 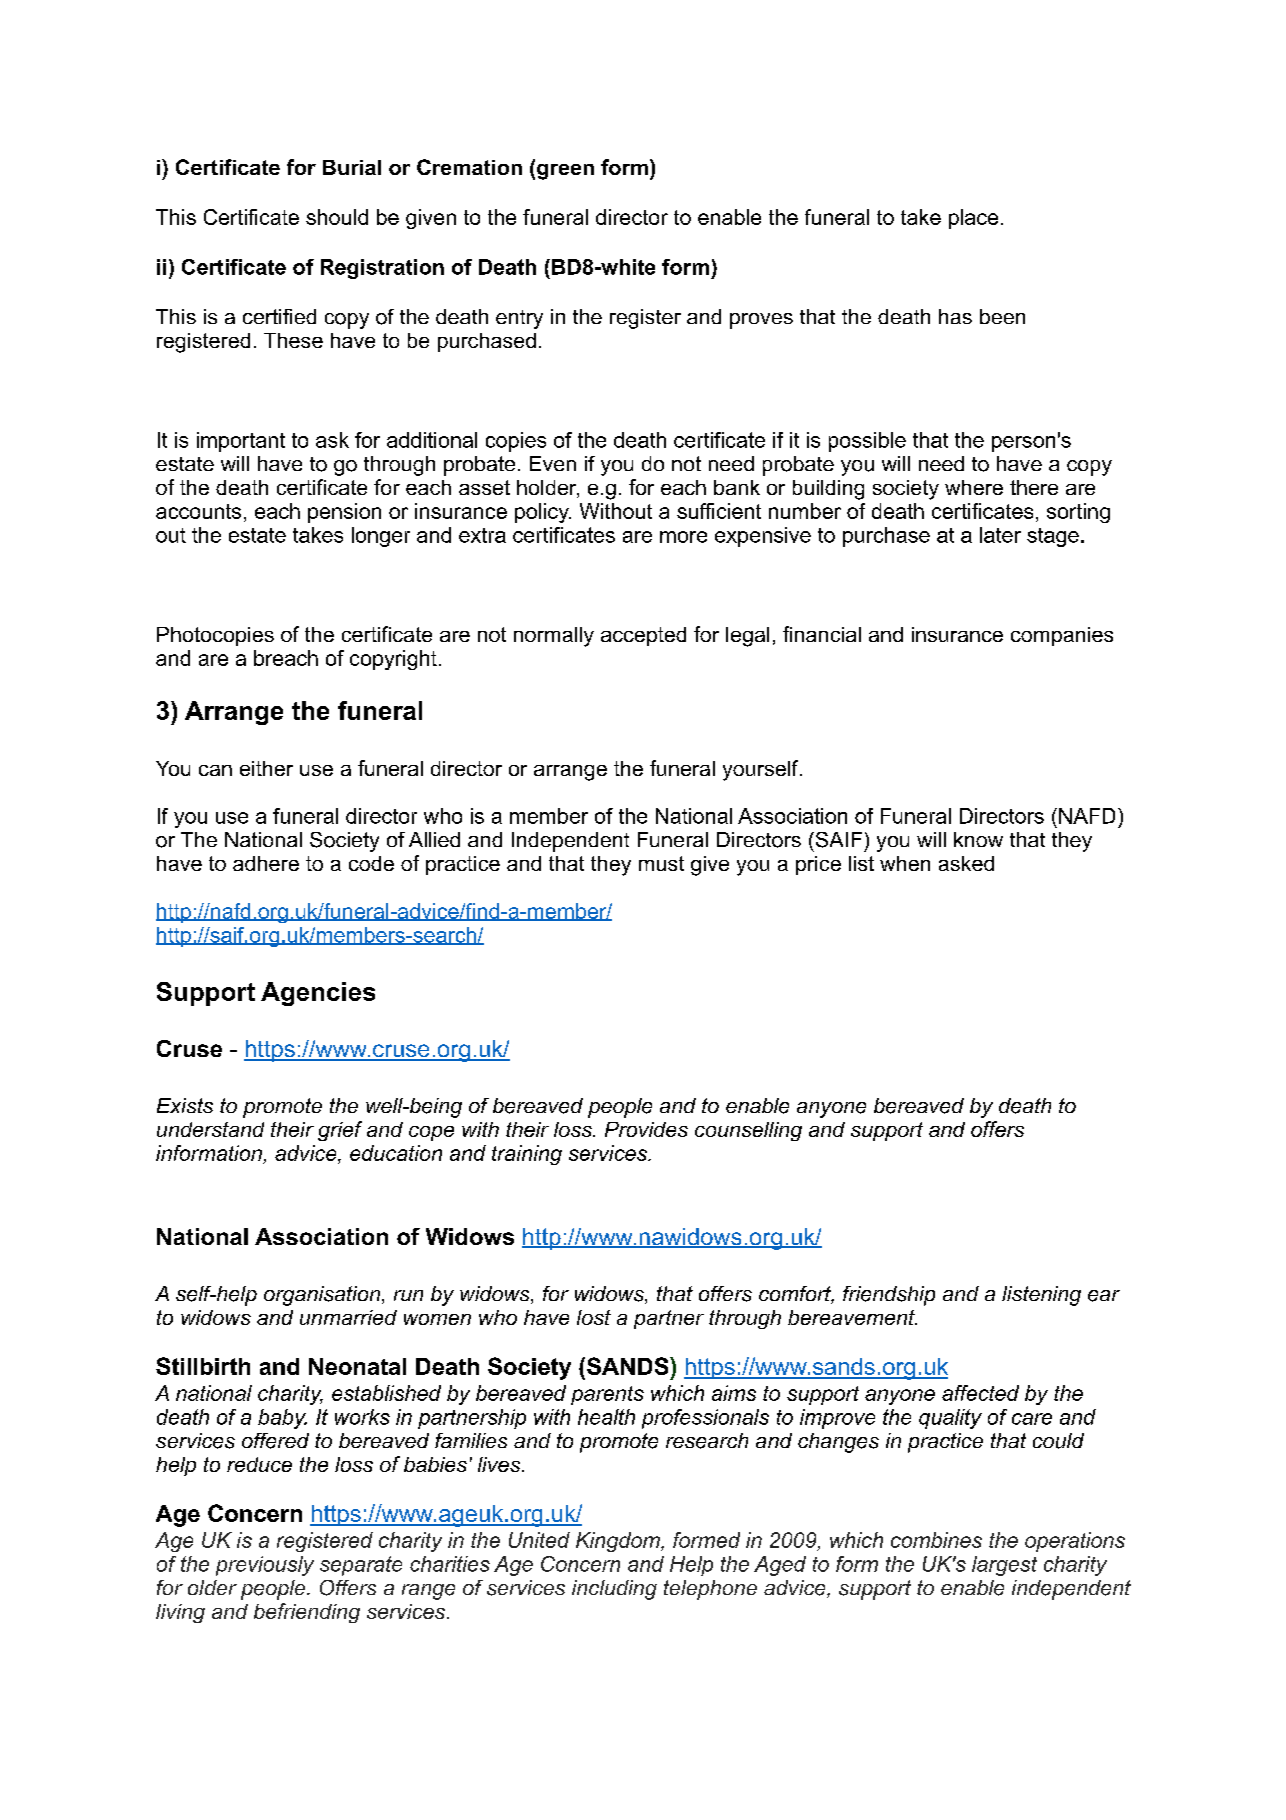 I want to click on grief, so click(x=340, y=1131).
